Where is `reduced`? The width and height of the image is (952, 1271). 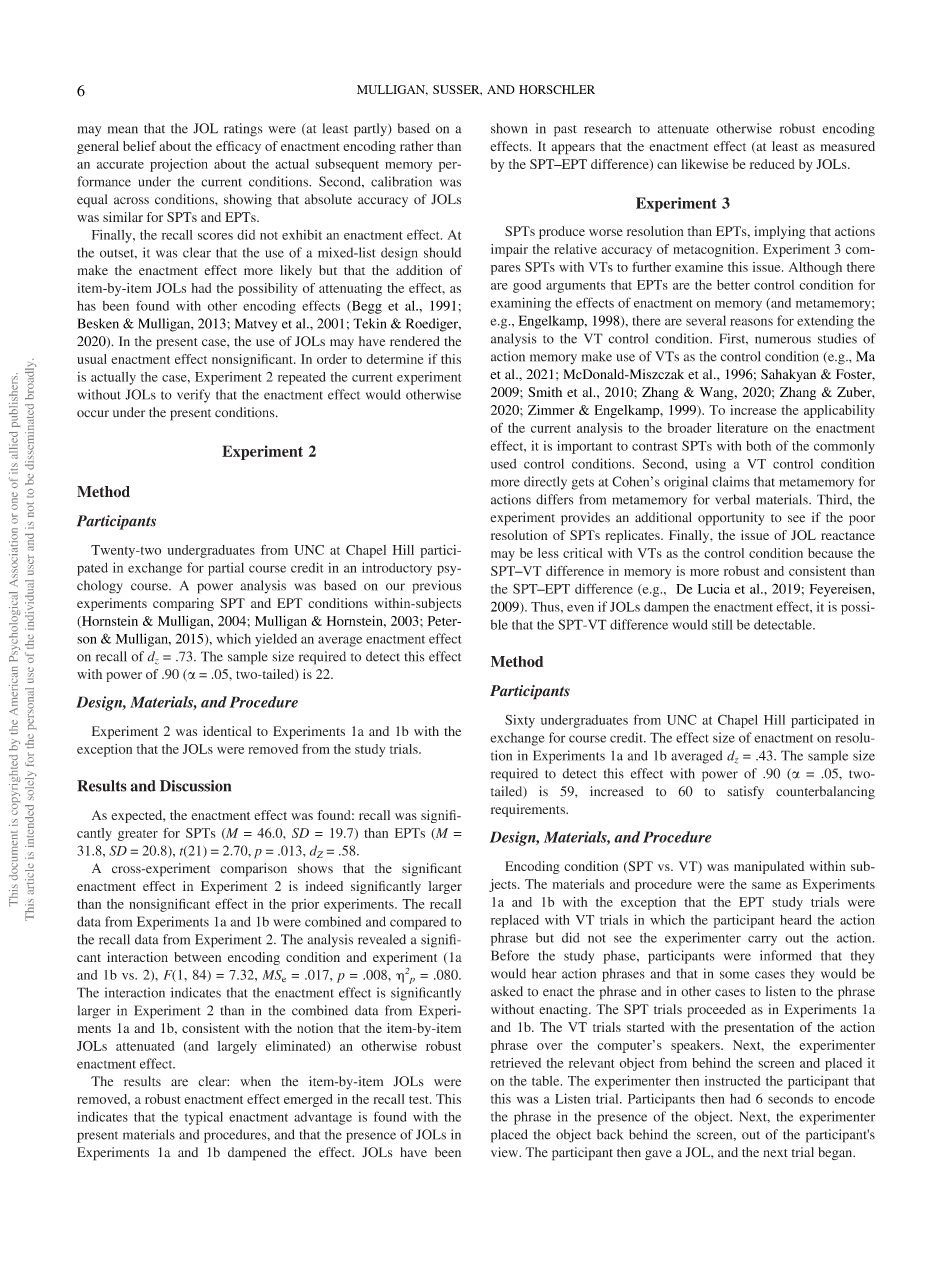 reduced is located at coordinates (772, 164).
